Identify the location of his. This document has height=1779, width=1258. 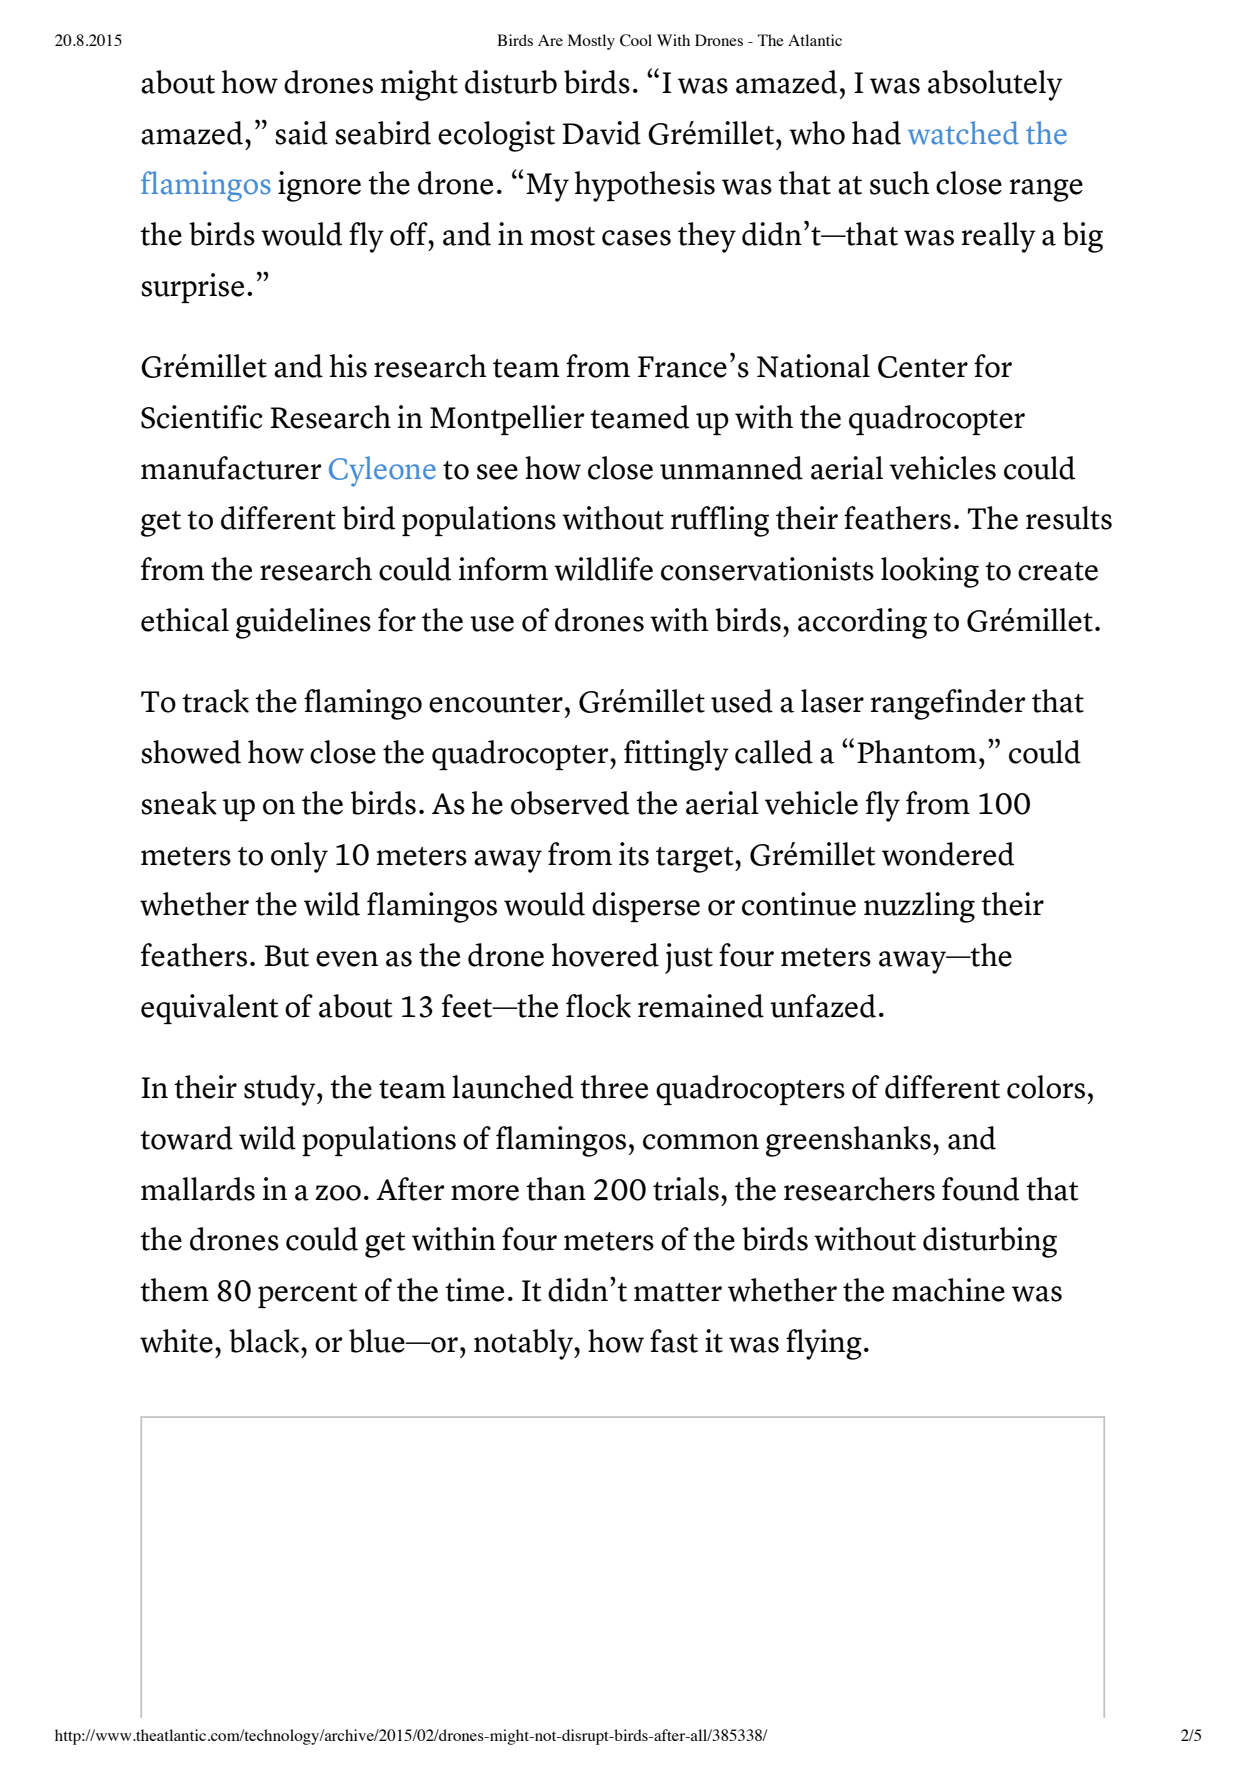
(348, 366).
